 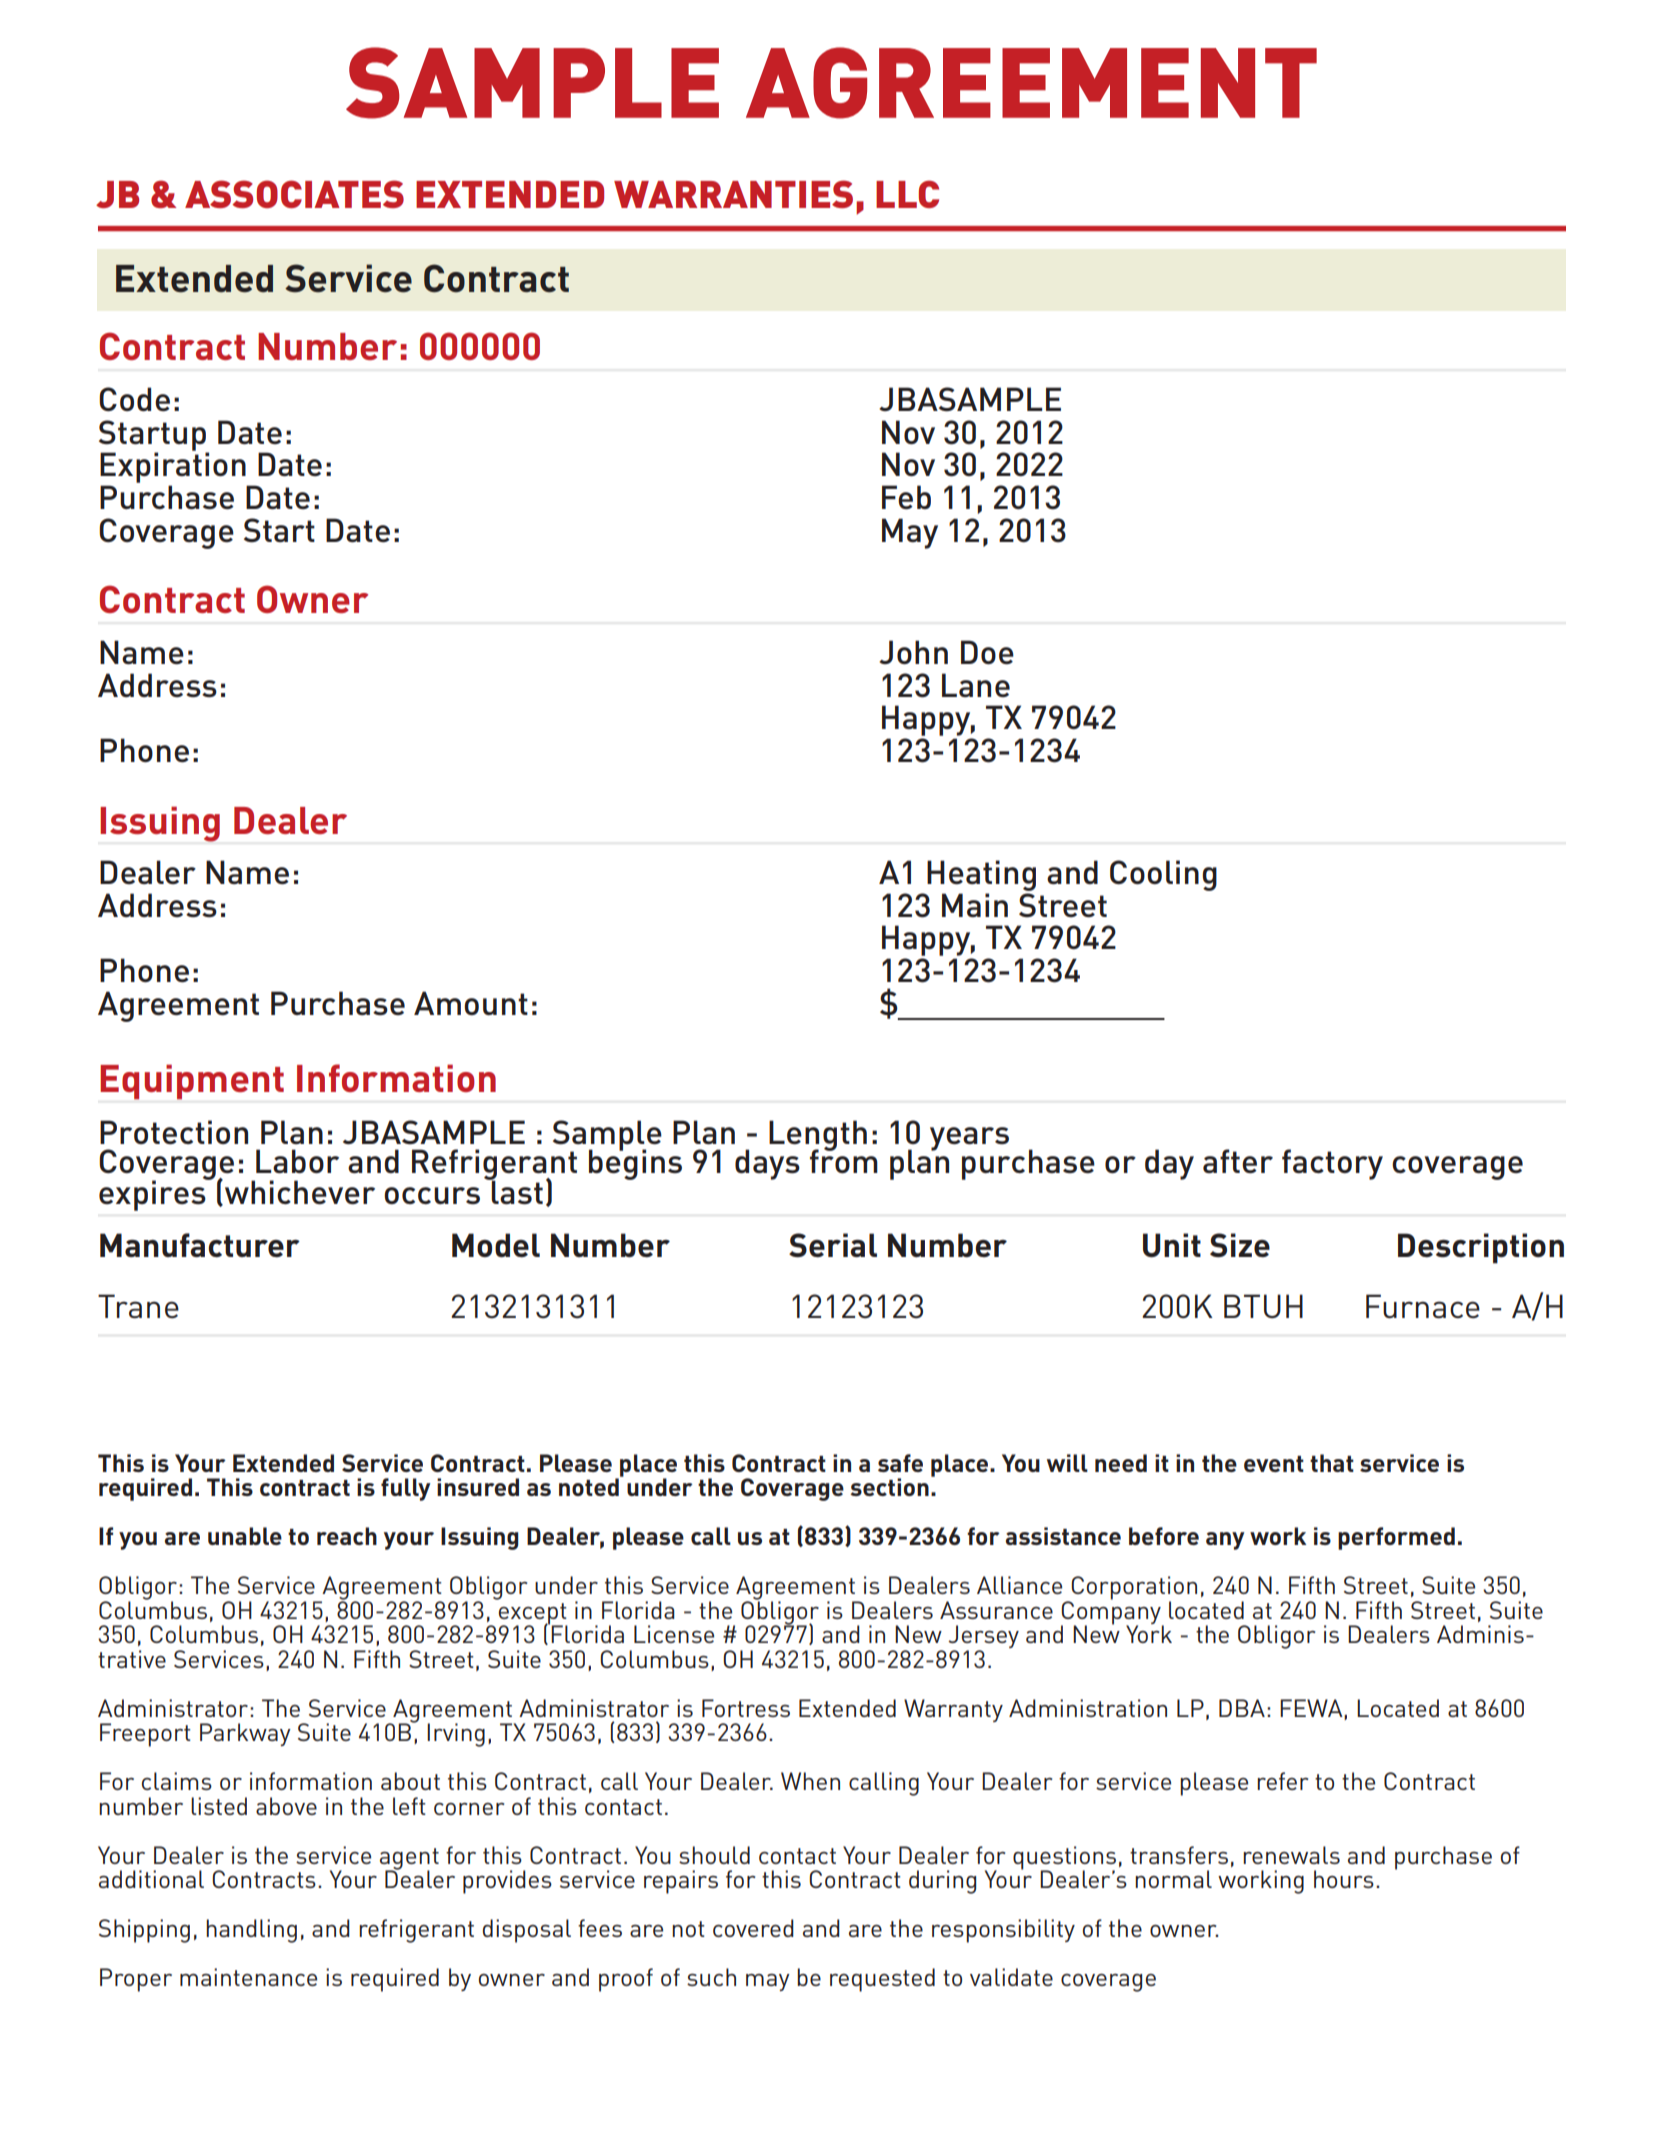 What do you see at coordinates (987, 652) in the image?
I see `Doe` at bounding box center [987, 652].
